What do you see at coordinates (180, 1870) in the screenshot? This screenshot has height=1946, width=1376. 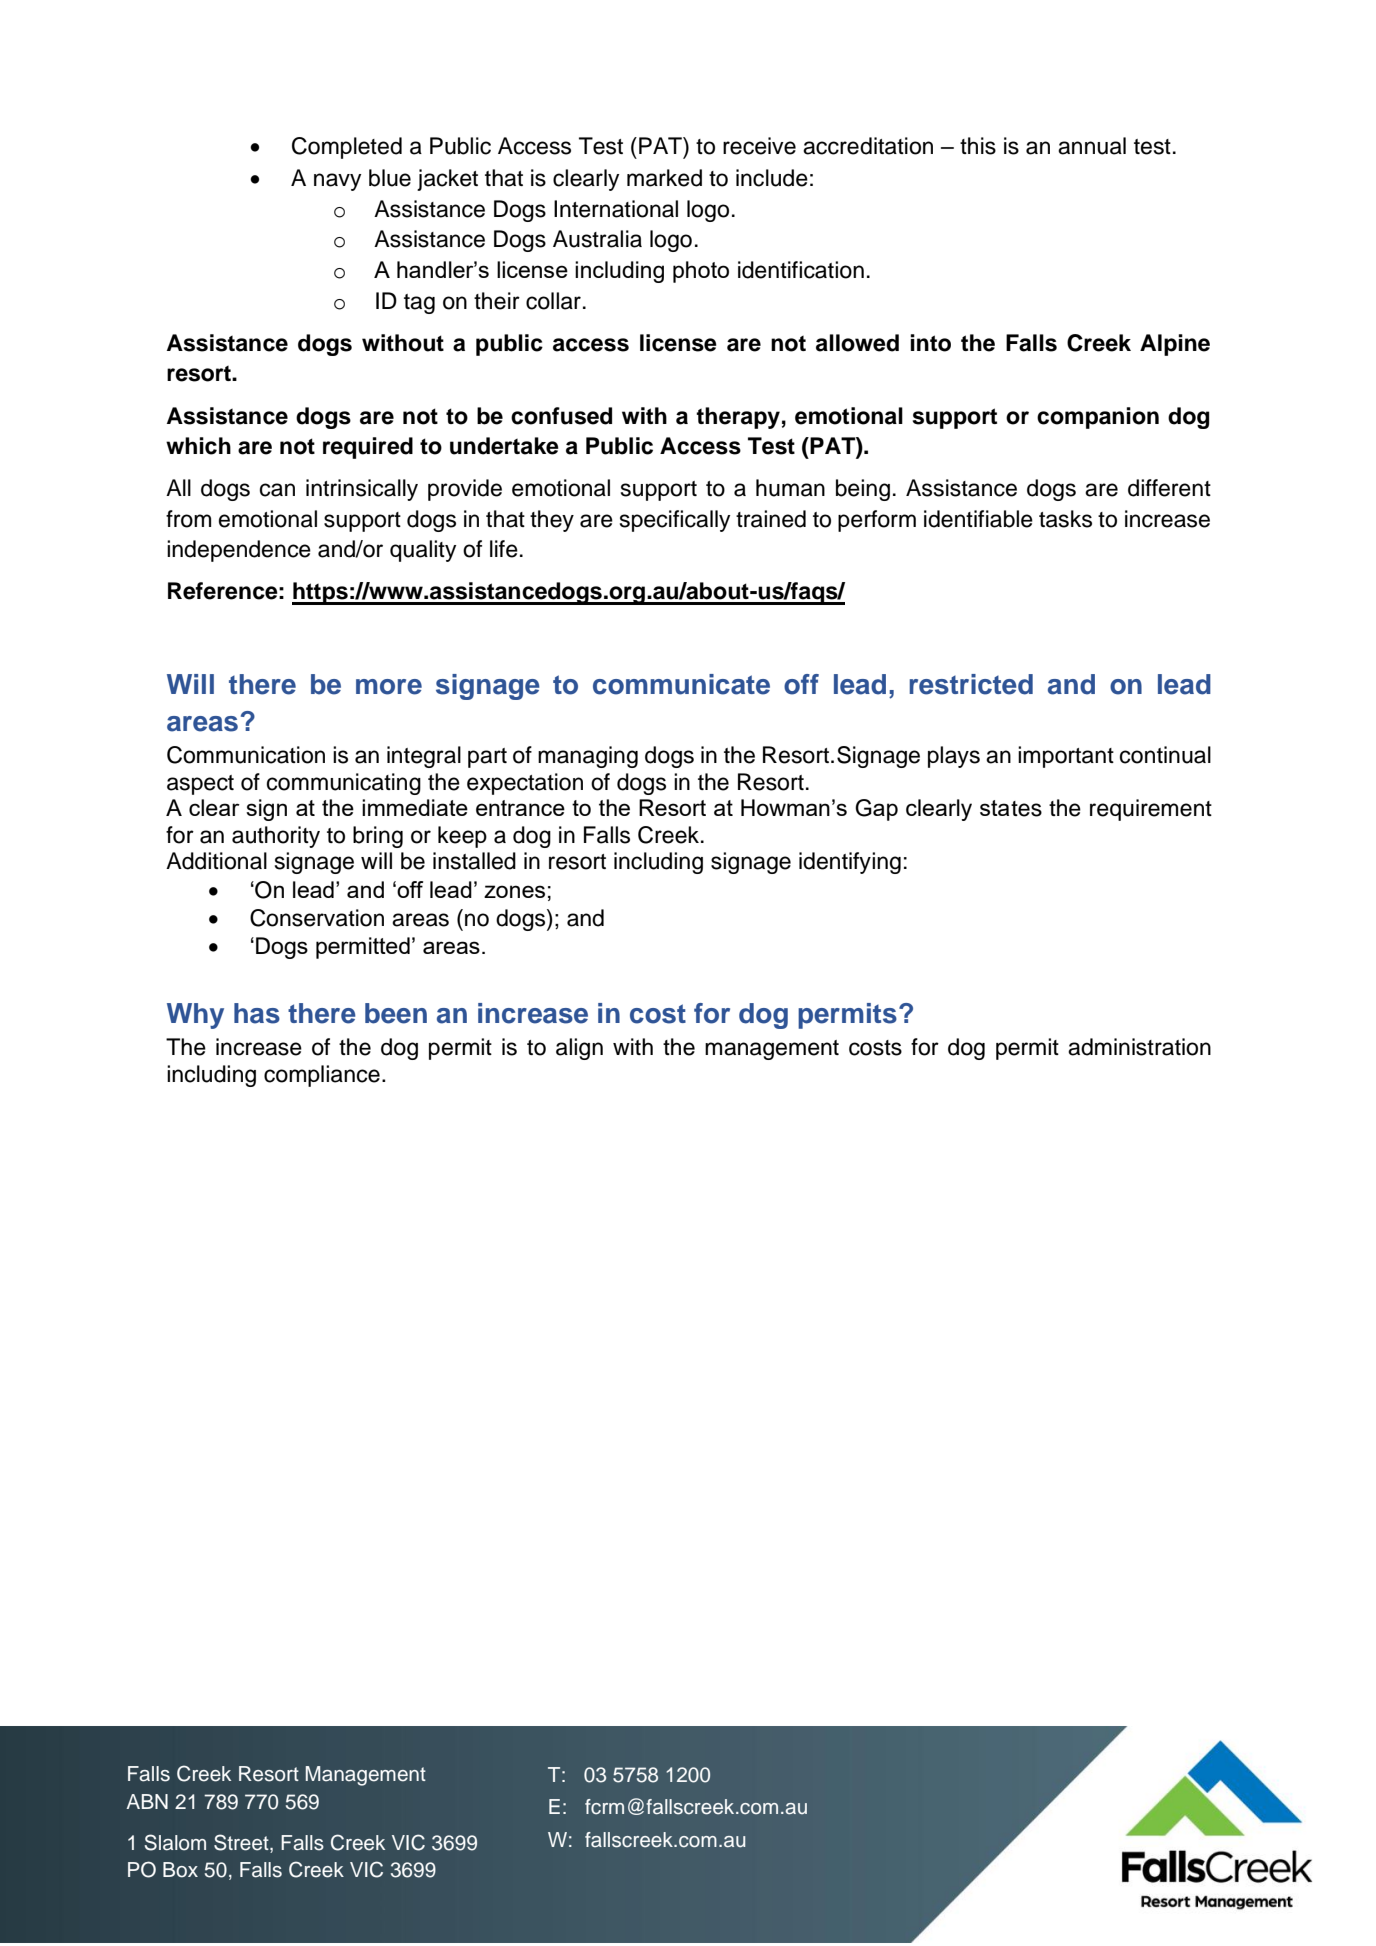 I see `Box` at bounding box center [180, 1870].
